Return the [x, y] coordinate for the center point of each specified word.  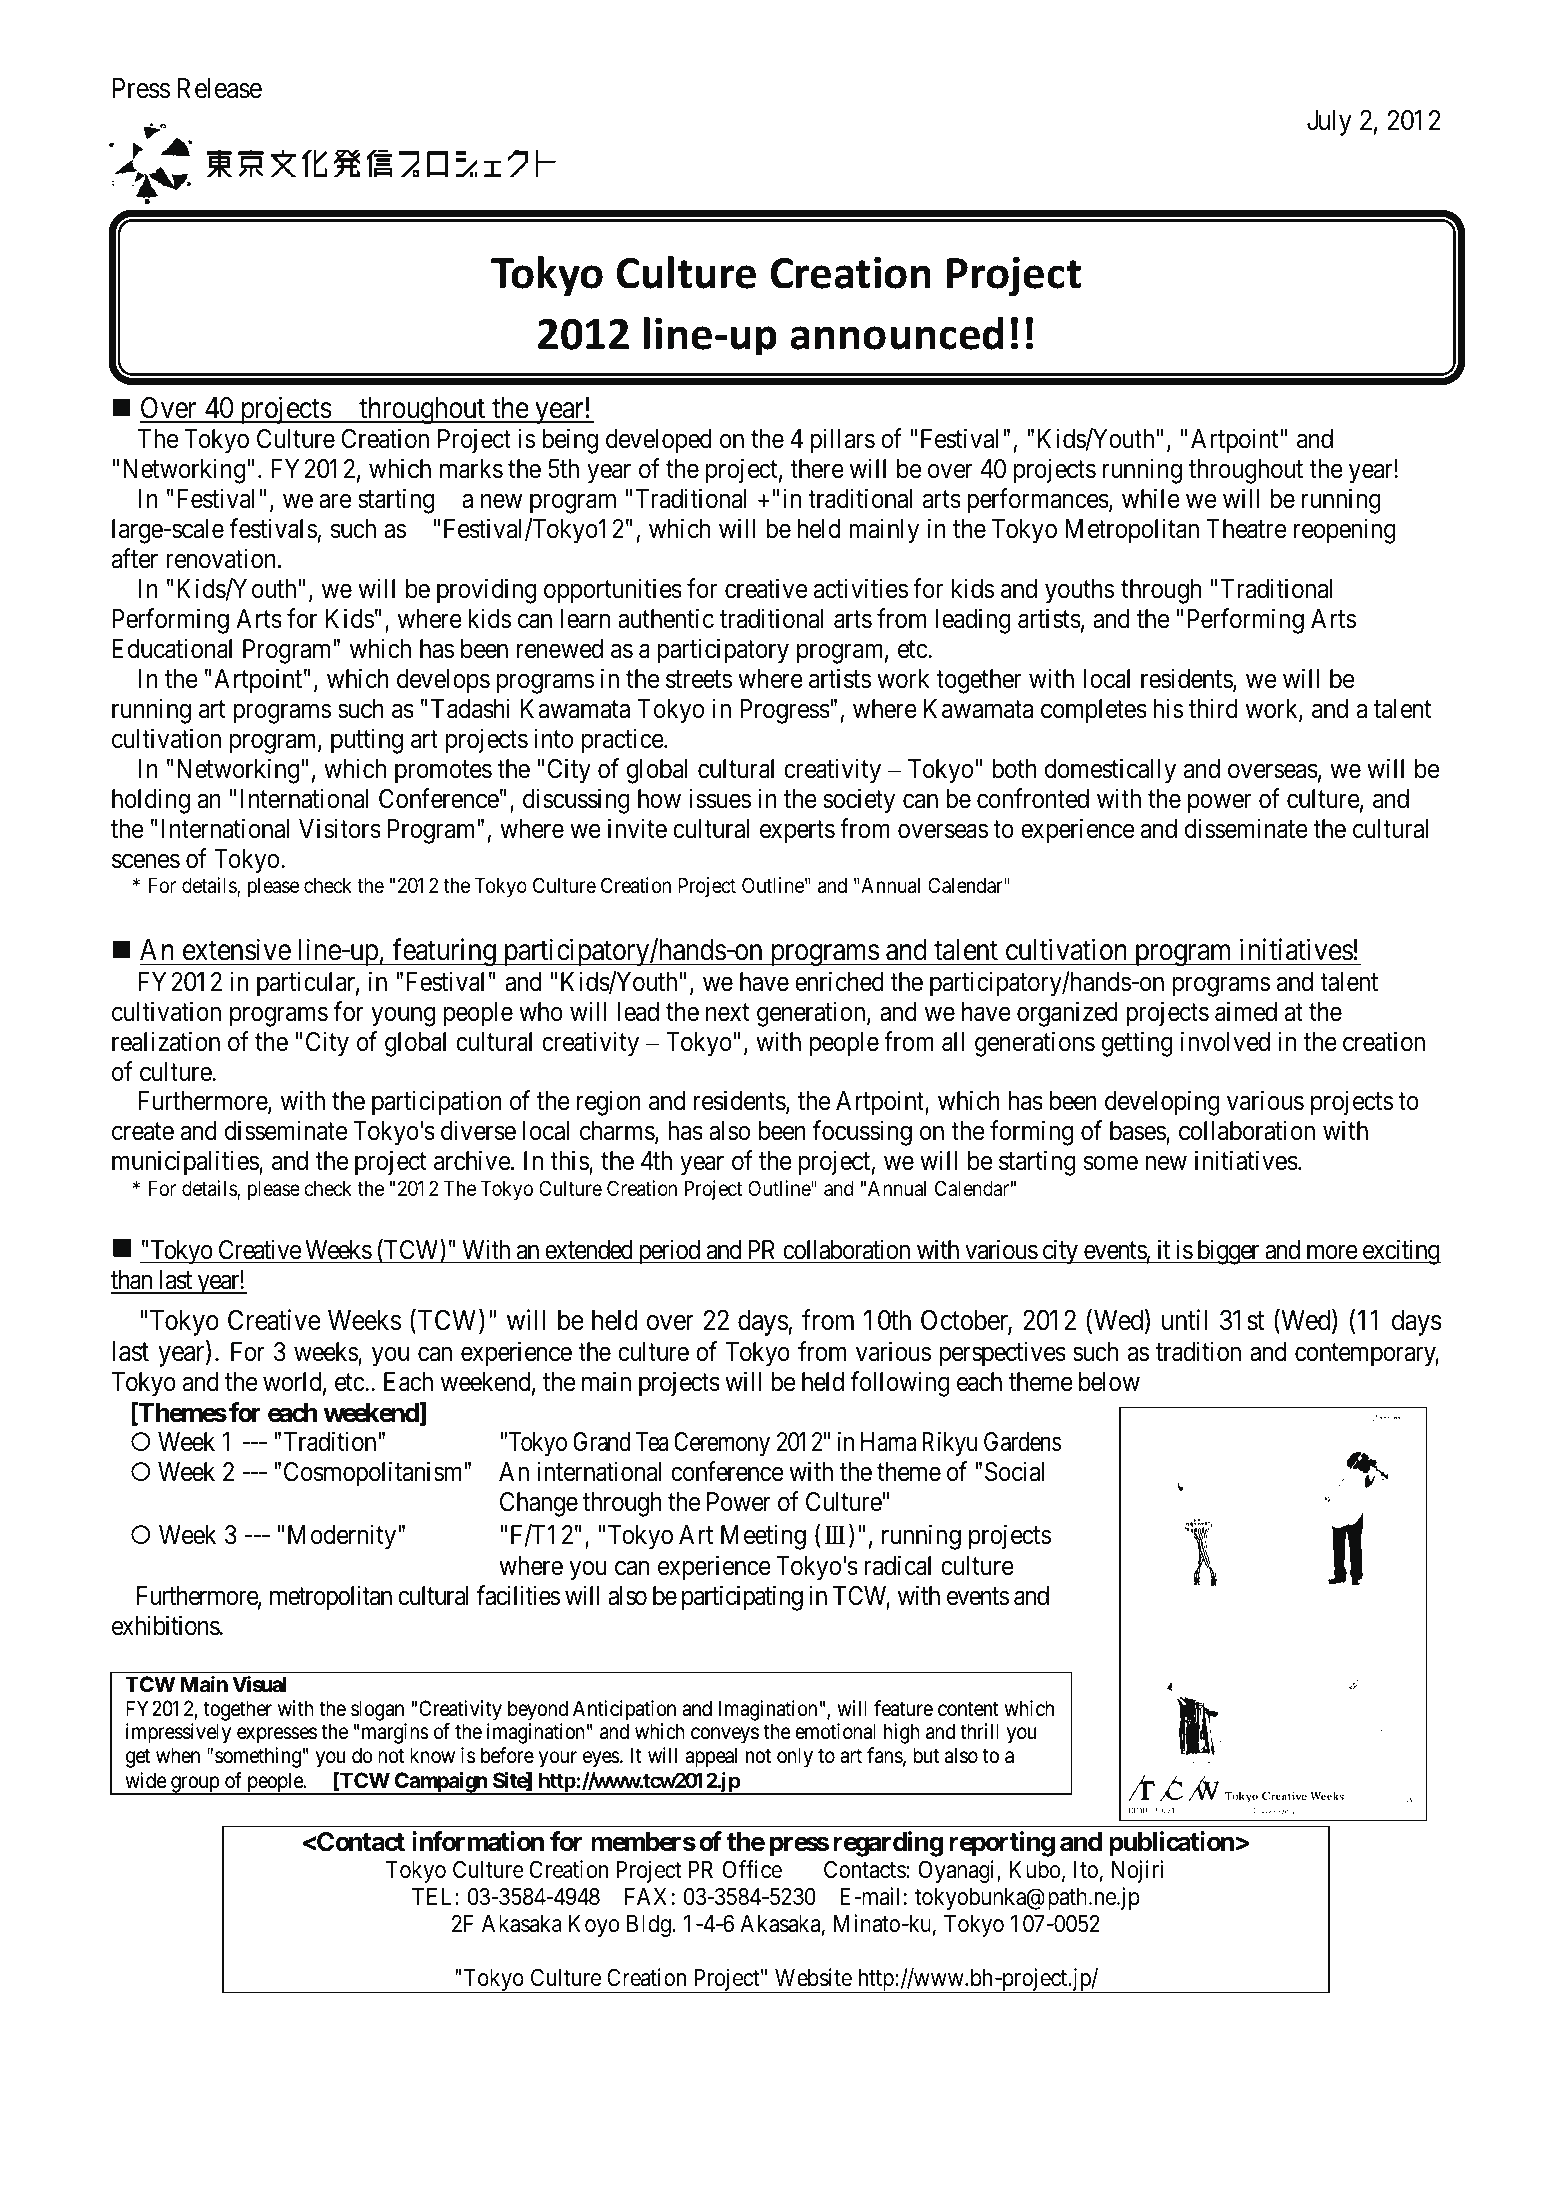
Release [219, 88]
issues [720, 798]
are [335, 501]
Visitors [340, 828]
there [817, 469]
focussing [862, 1133]
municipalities [186, 1163]
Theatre [1246, 529]
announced [897, 333]
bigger [1228, 1252]
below [1109, 1382]
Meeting [763, 1537]
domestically [1110, 771]
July [1329, 123]
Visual [259, 1684]
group [195, 1785]
